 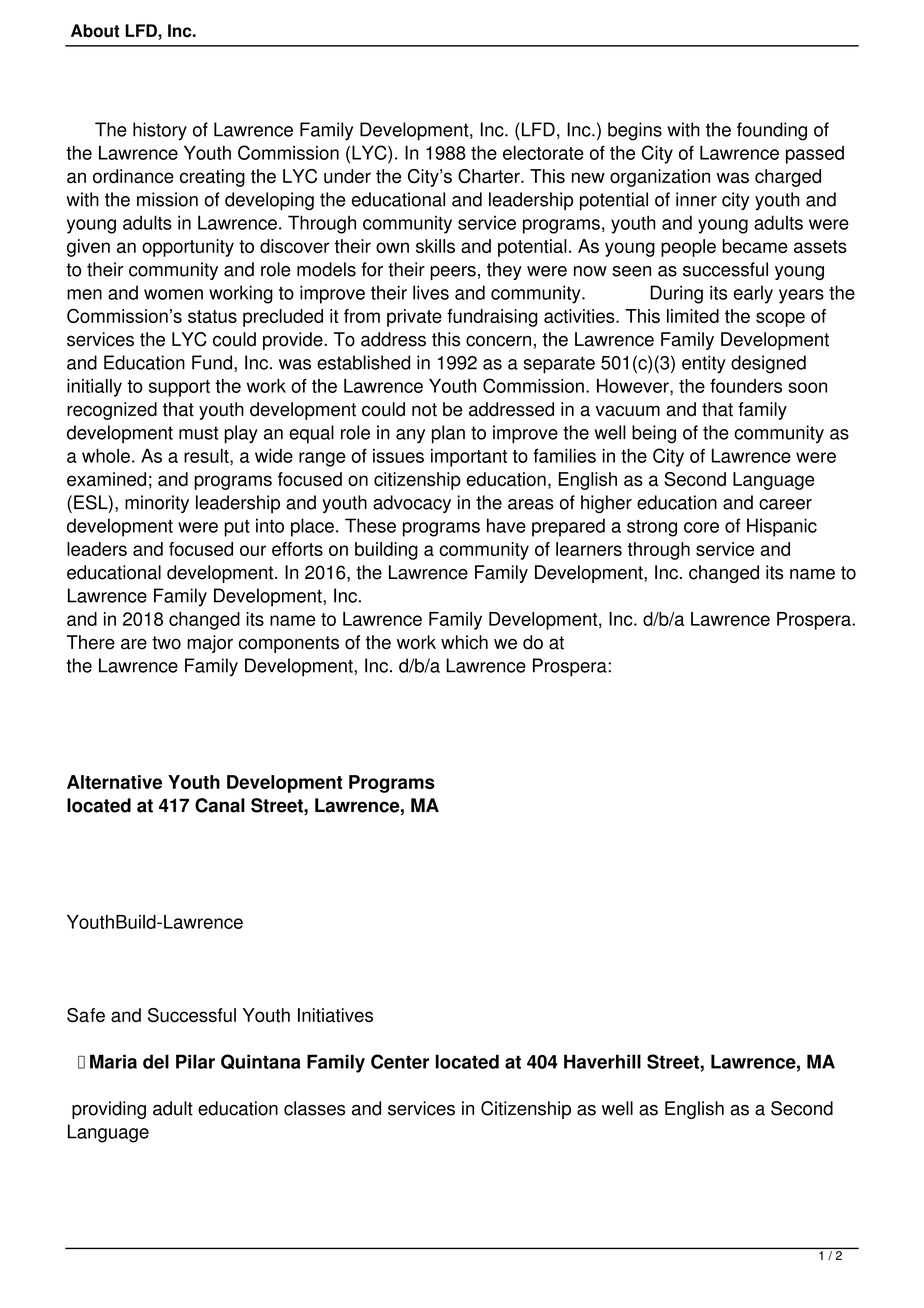 What do you see at coordinates (253, 550) in the page?
I see `our` at bounding box center [253, 550].
